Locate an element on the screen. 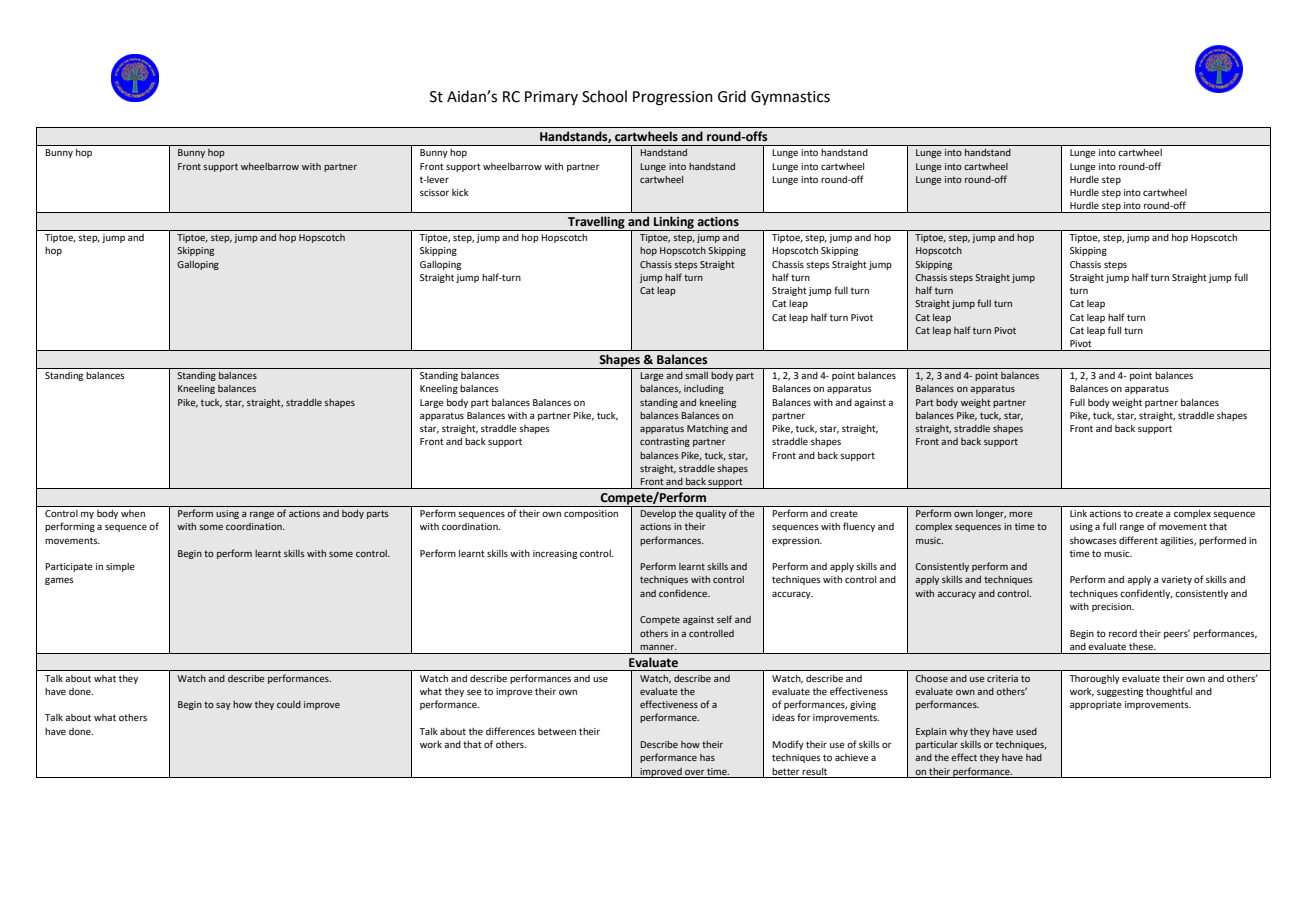 The height and width of the screenshot is (924, 1308). Gymnastics is located at coordinates (790, 98).
